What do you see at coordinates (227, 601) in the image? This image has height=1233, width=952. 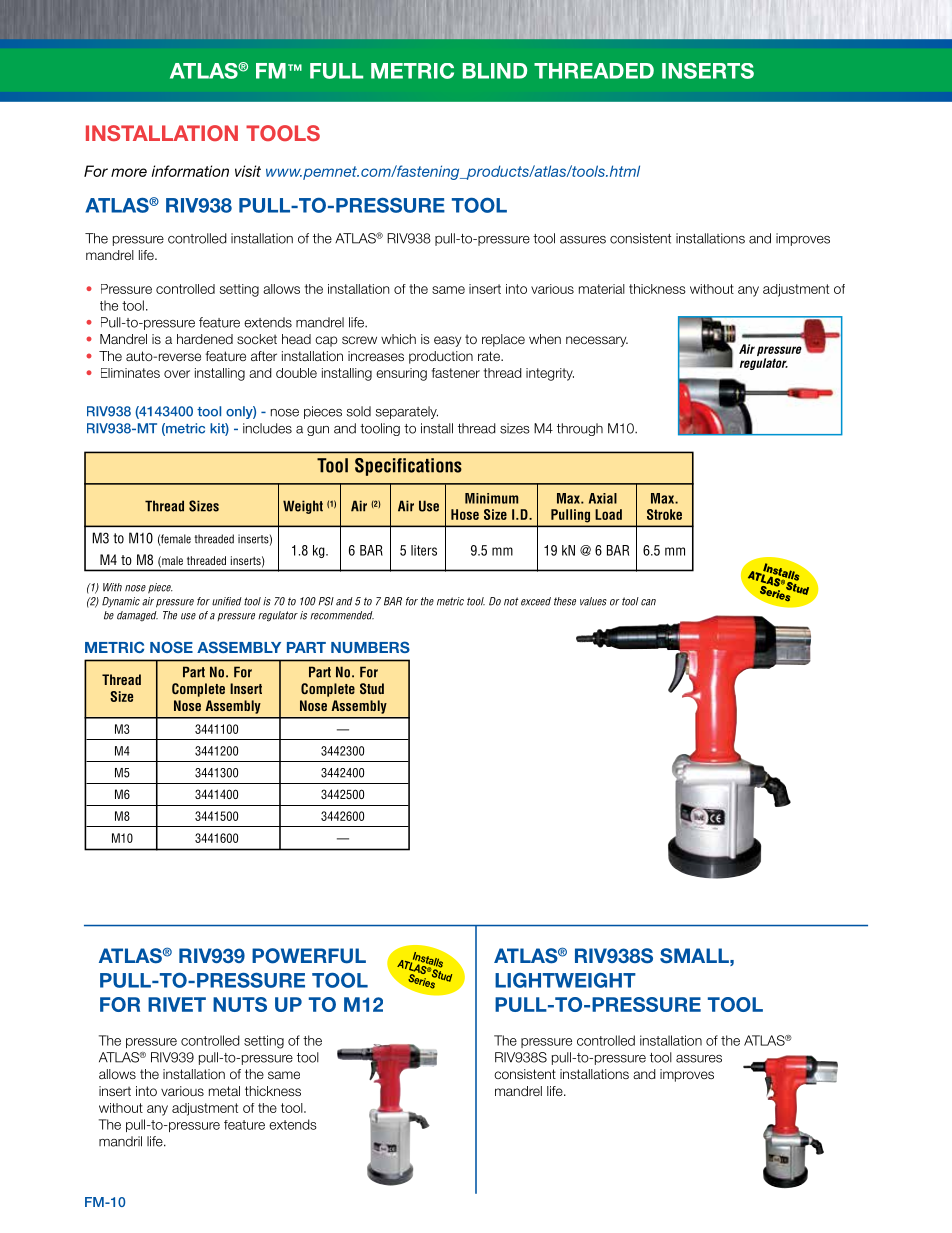 I see `unified` at bounding box center [227, 601].
